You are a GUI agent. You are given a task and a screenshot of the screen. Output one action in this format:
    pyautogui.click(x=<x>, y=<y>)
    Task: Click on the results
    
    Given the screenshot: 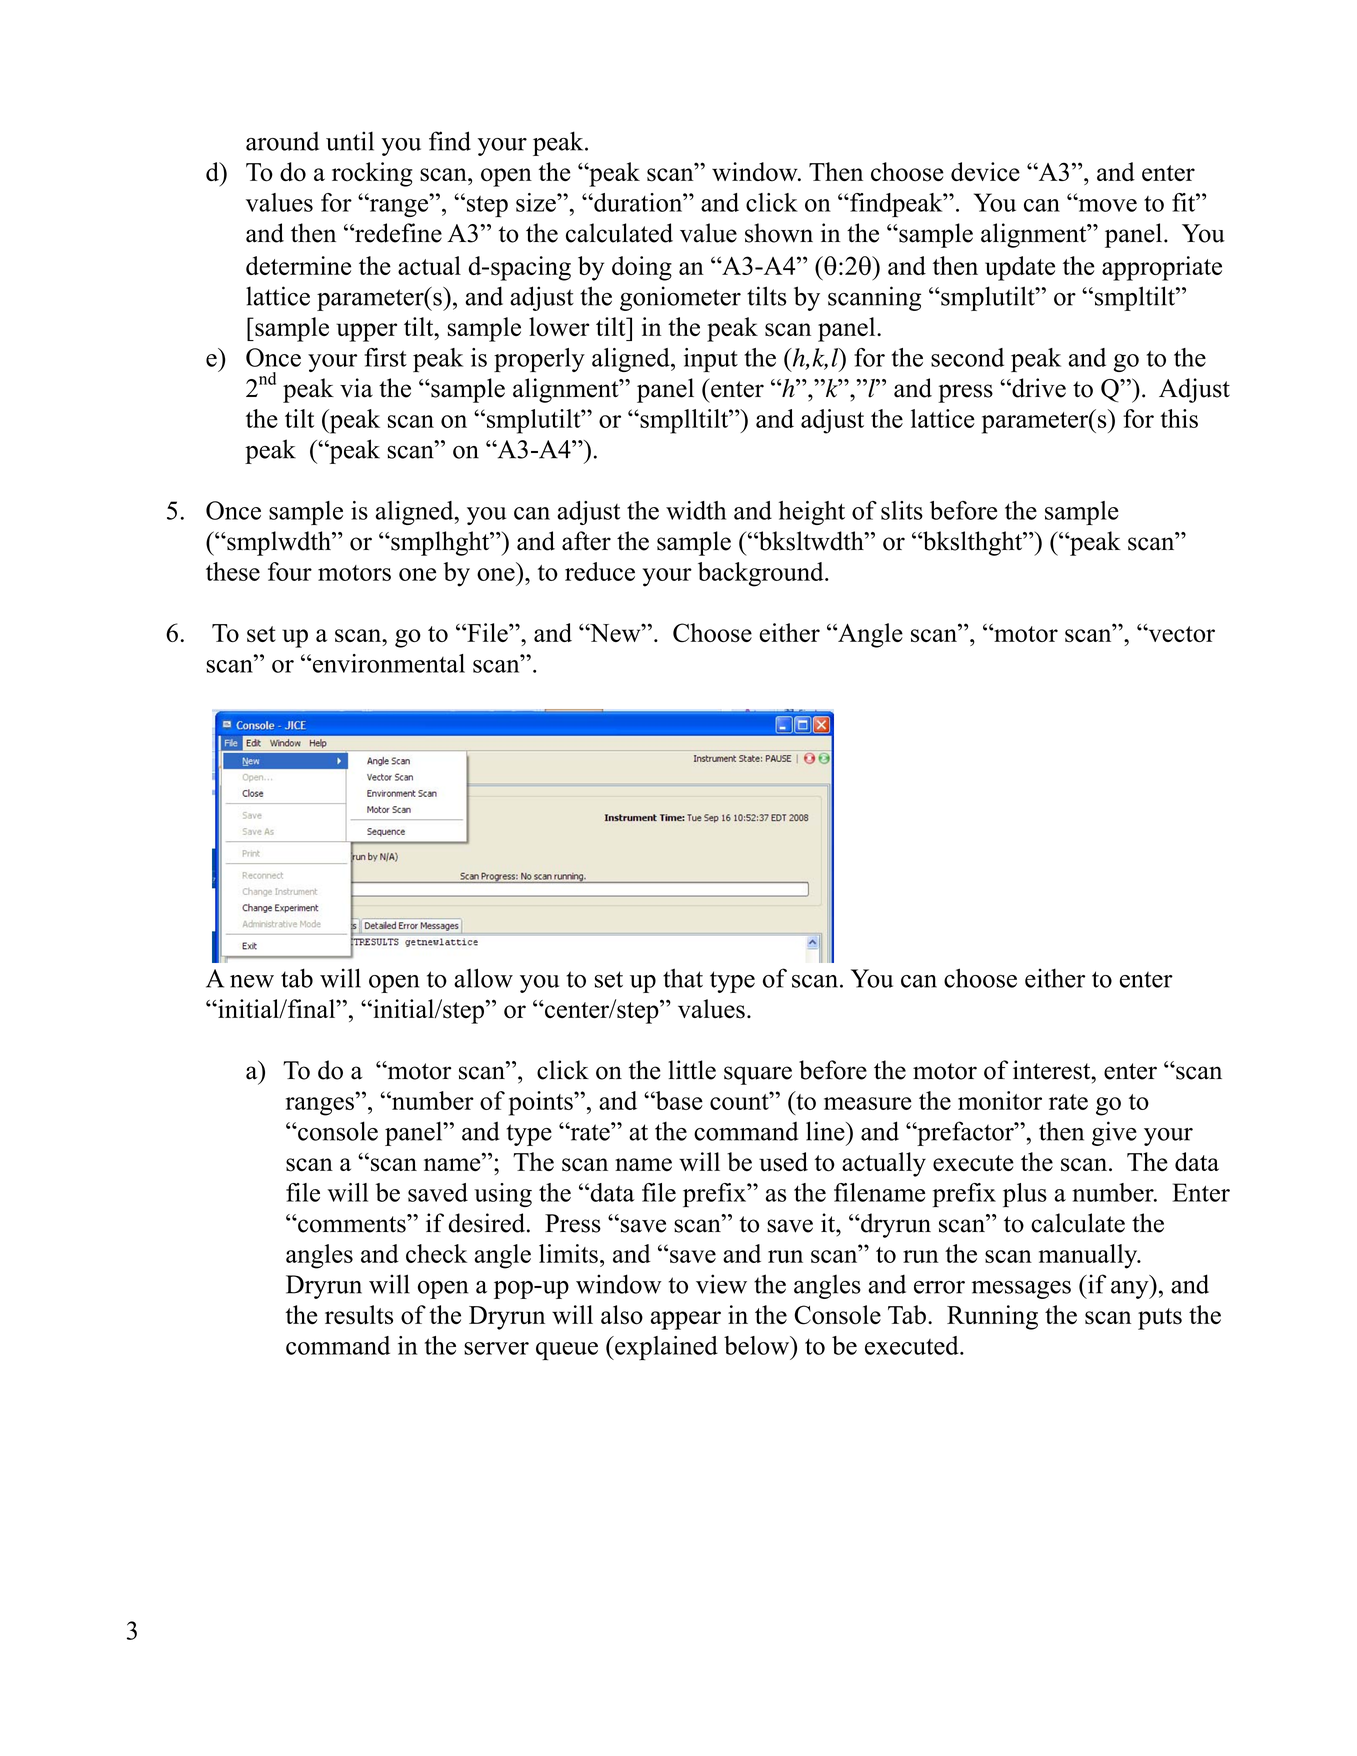 What is the action you would take?
    pyautogui.click(x=359, y=1315)
